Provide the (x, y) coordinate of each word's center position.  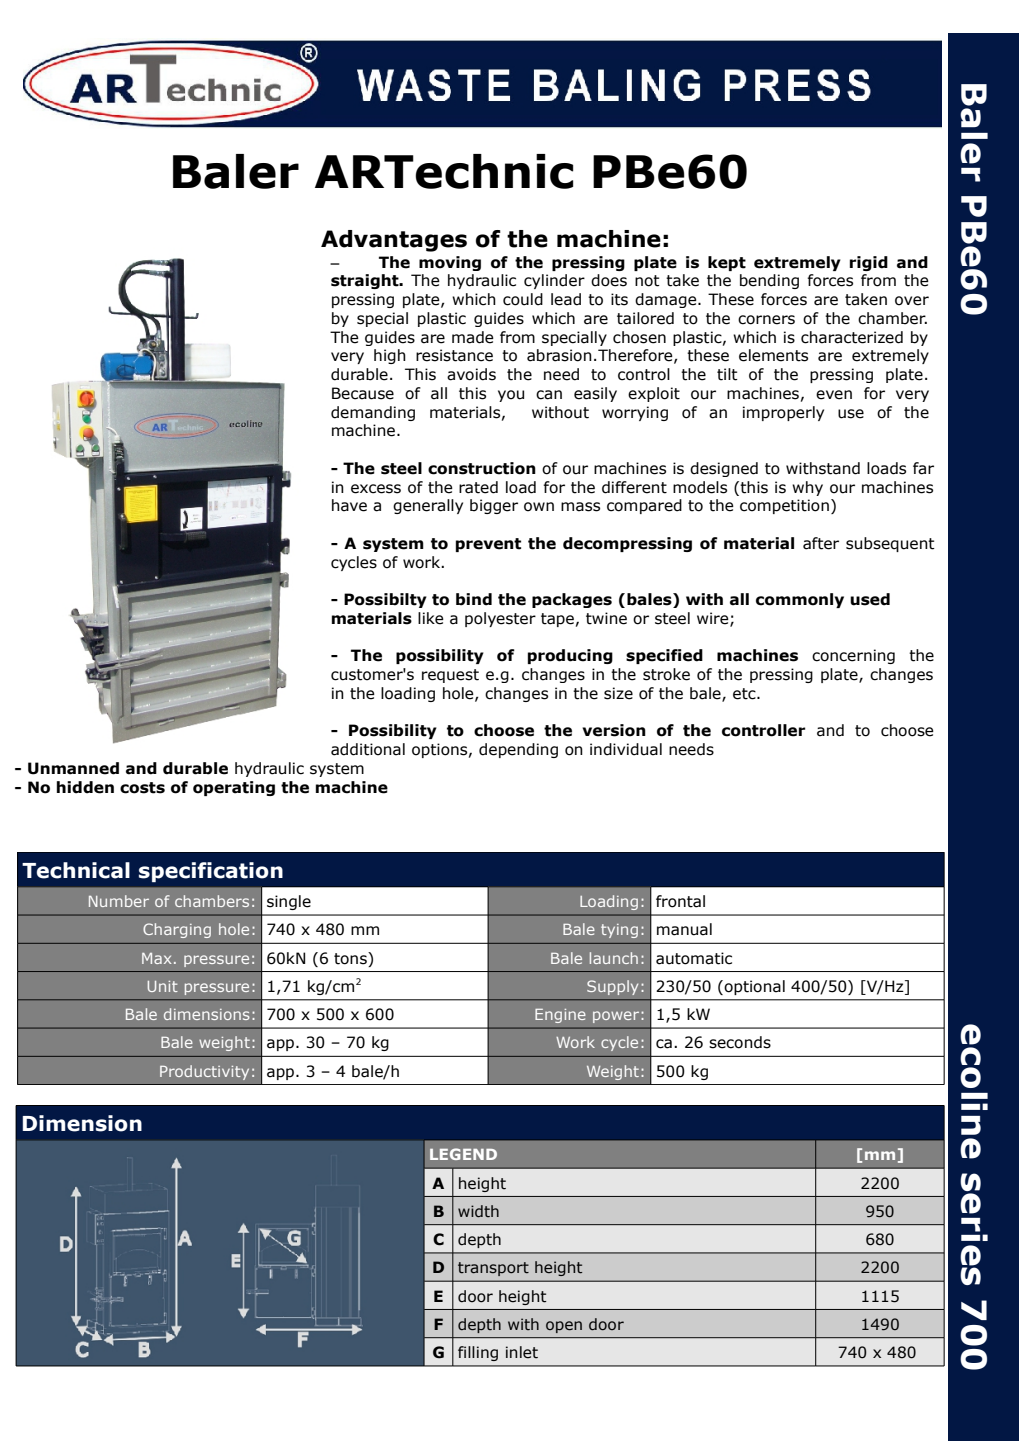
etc (745, 694)
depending (518, 750)
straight (366, 281)
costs (142, 788)
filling (478, 1353)
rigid (869, 263)
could (523, 299)
